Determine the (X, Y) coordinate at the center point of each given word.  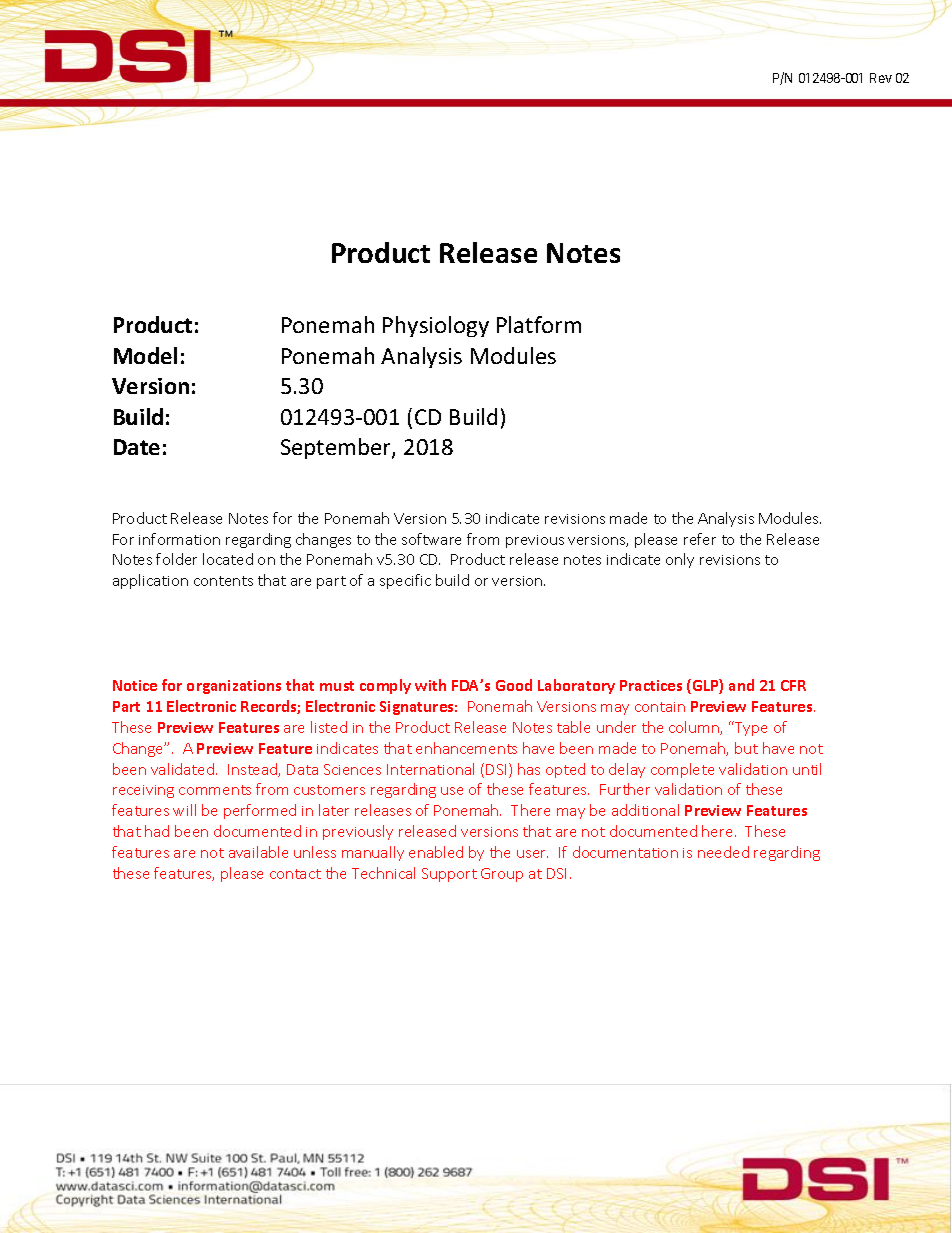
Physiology (436, 326)
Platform (539, 324)
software (431, 539)
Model (145, 355)
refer (700, 539)
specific (405, 581)
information (179, 539)
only (680, 560)
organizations (234, 687)
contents (223, 581)
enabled (436, 852)
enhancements (466, 748)
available (258, 852)
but (746, 748)
